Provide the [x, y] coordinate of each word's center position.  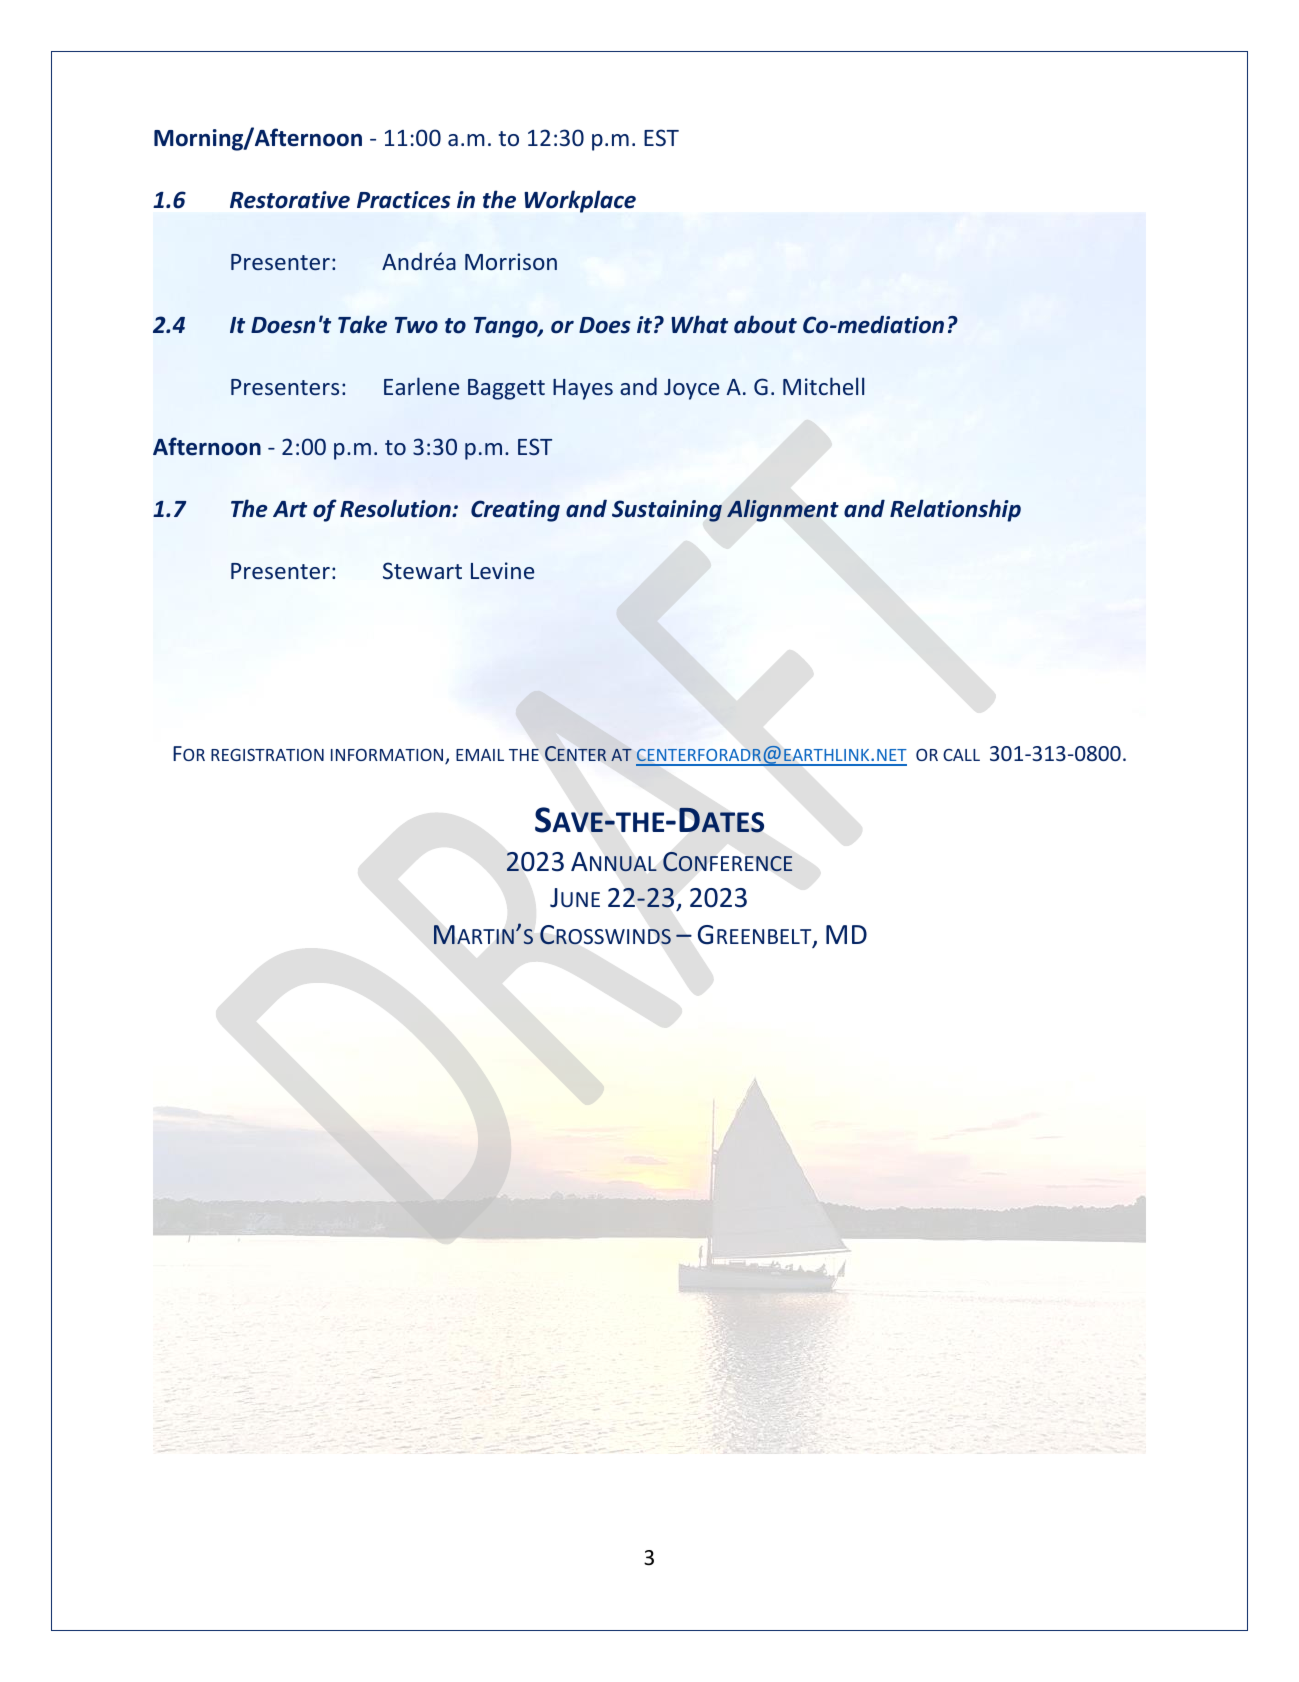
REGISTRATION [267, 754]
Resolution [396, 508]
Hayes [583, 389]
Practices [404, 200]
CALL [961, 755]
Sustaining [667, 511]
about [765, 324]
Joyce [691, 389]
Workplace [580, 201]
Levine [502, 570]
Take [362, 324]
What [699, 324]
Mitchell [823, 386]
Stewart [422, 570]
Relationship [955, 510]
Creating [515, 511]
